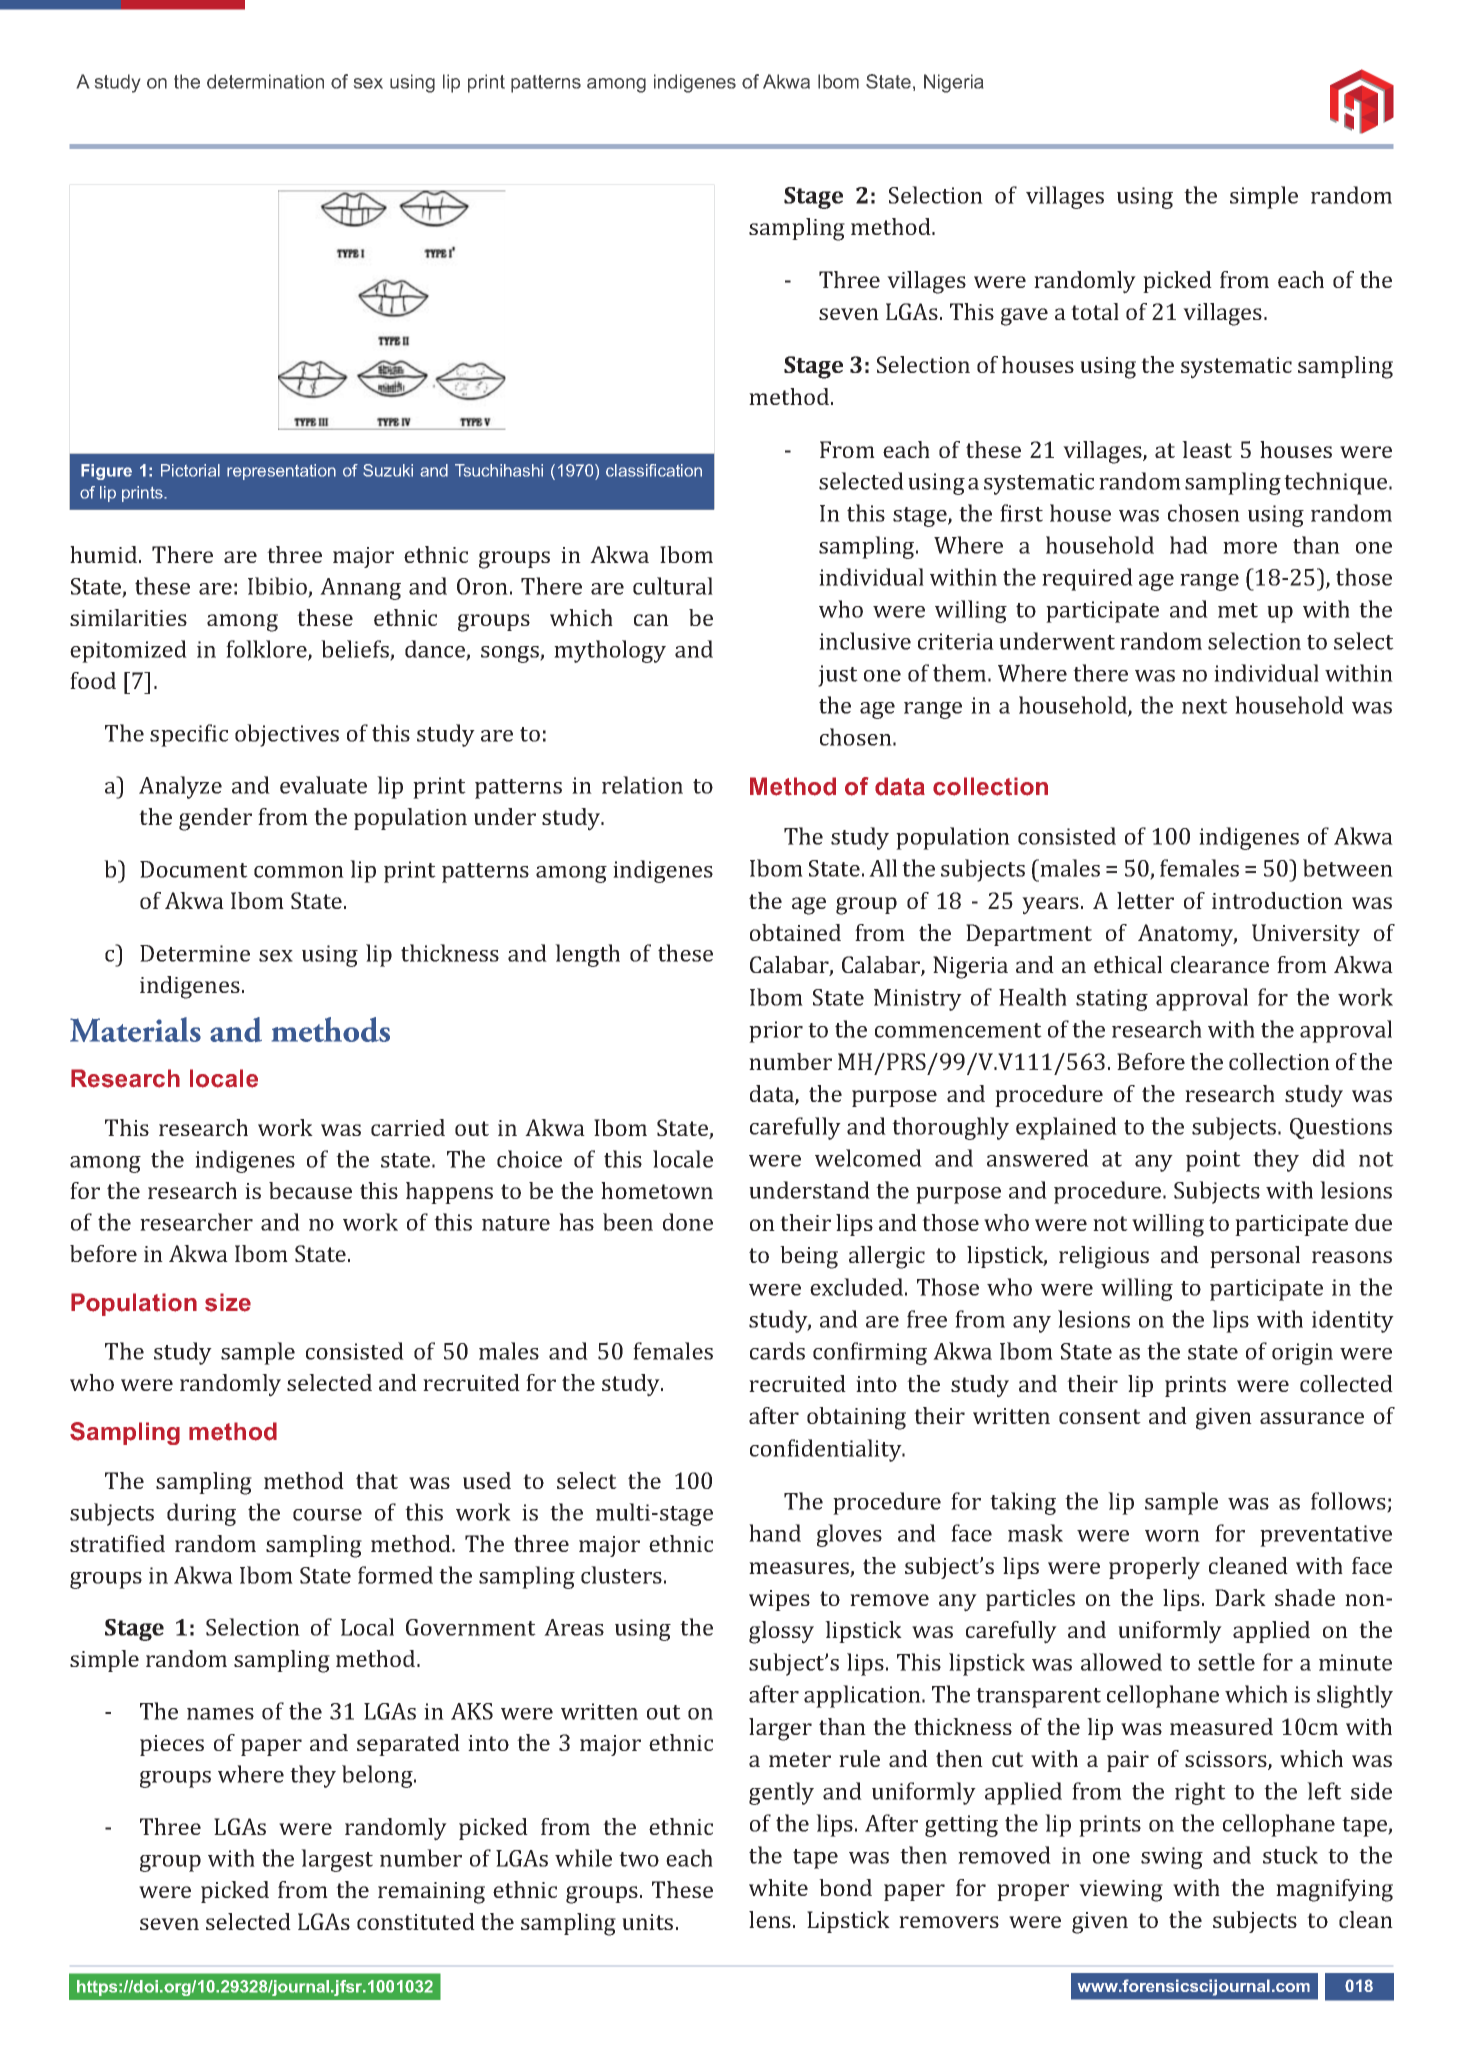  I want to click on during, so click(201, 1514).
